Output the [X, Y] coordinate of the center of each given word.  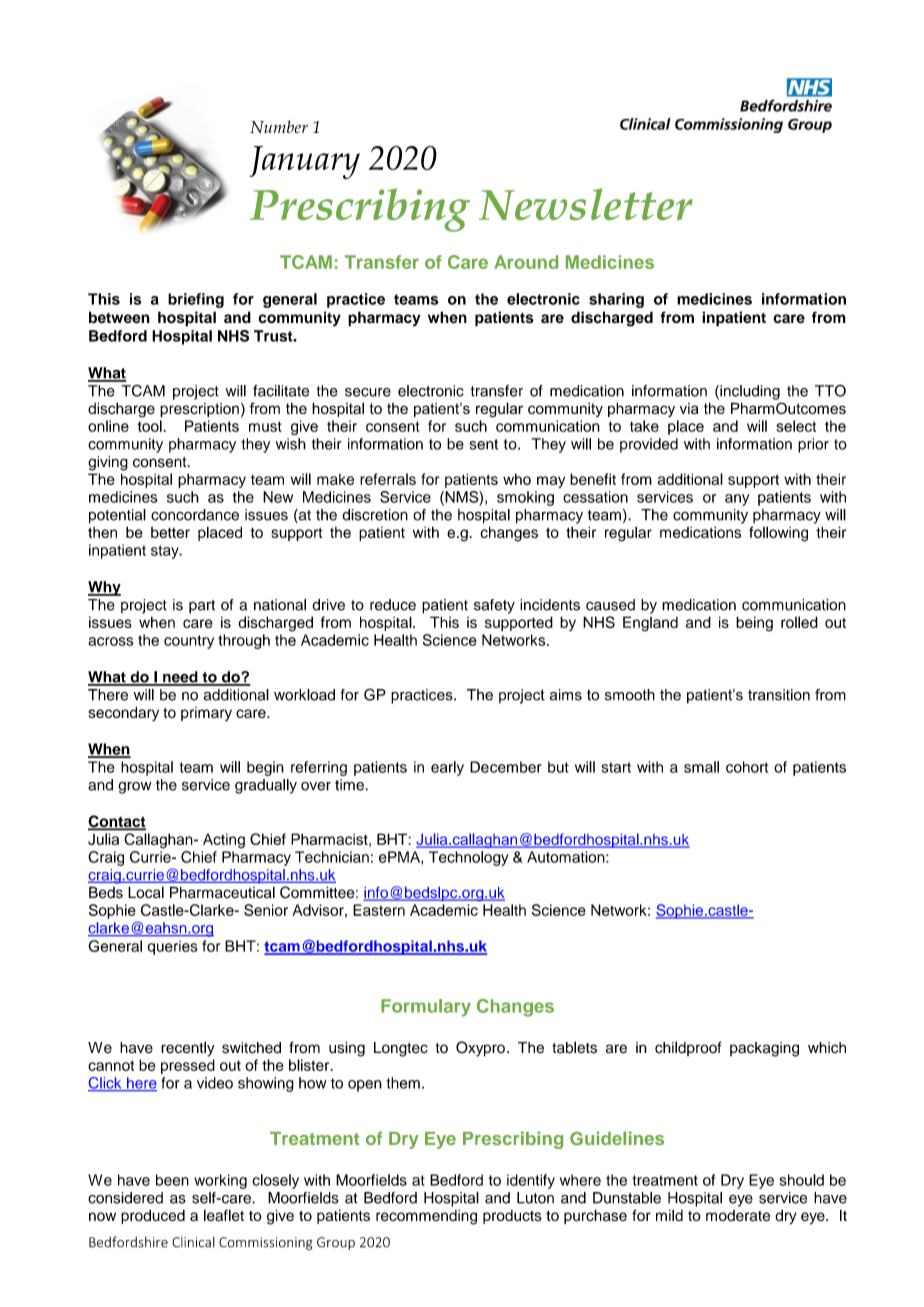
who [517, 479]
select [796, 426]
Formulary [426, 1008]
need [180, 678]
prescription [199, 410]
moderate [738, 1216]
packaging [764, 1049]
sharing [616, 300]
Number [279, 126]
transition [779, 695]
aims [566, 695]
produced [153, 1216]
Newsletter [586, 204]
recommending [426, 1217]
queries [172, 947]
